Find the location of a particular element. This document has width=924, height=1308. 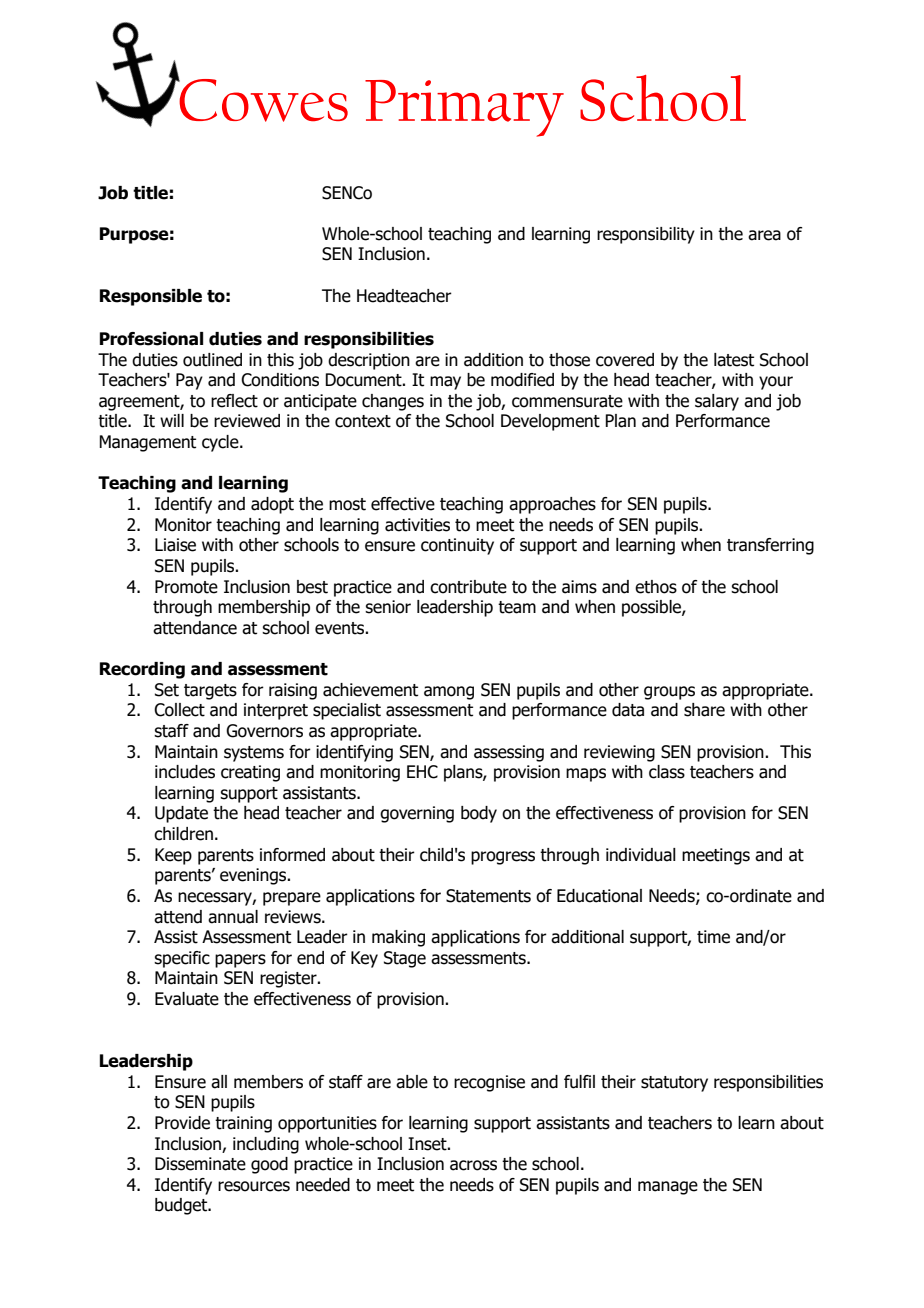

responsibility is located at coordinates (646, 235).
